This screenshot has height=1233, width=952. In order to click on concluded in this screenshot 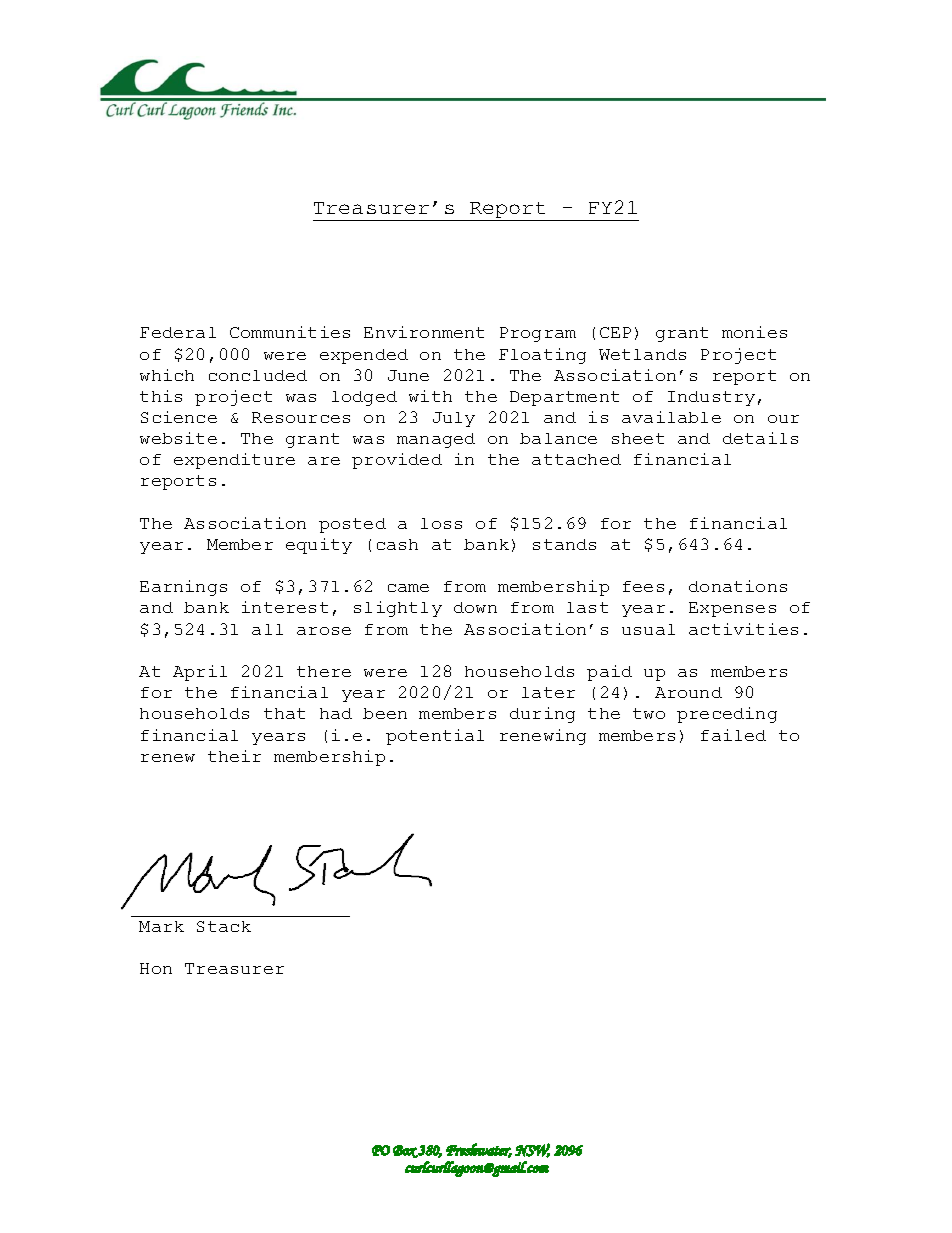, I will do `click(258, 375)`.
